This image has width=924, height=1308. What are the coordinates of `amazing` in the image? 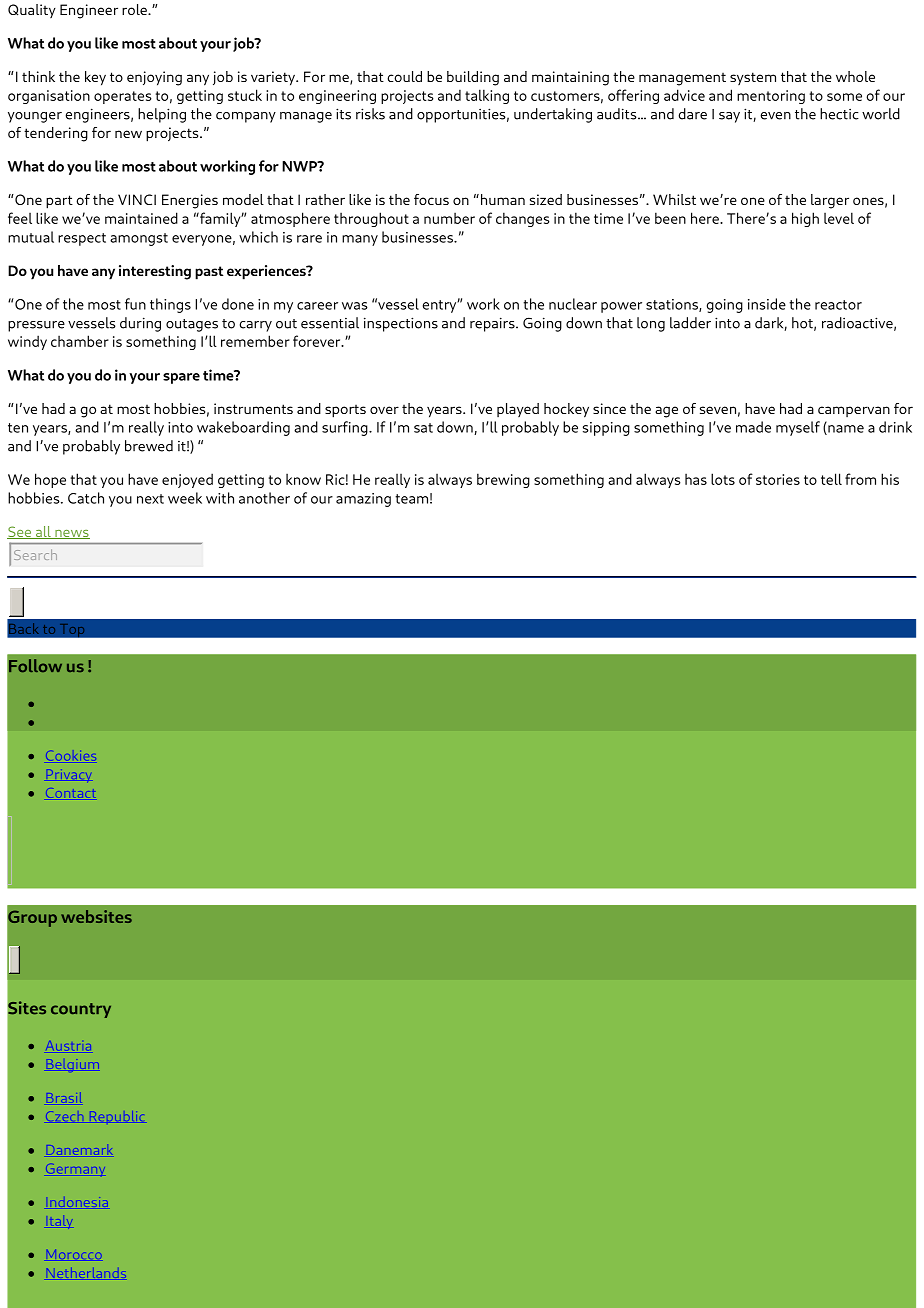 It's located at (363, 500).
